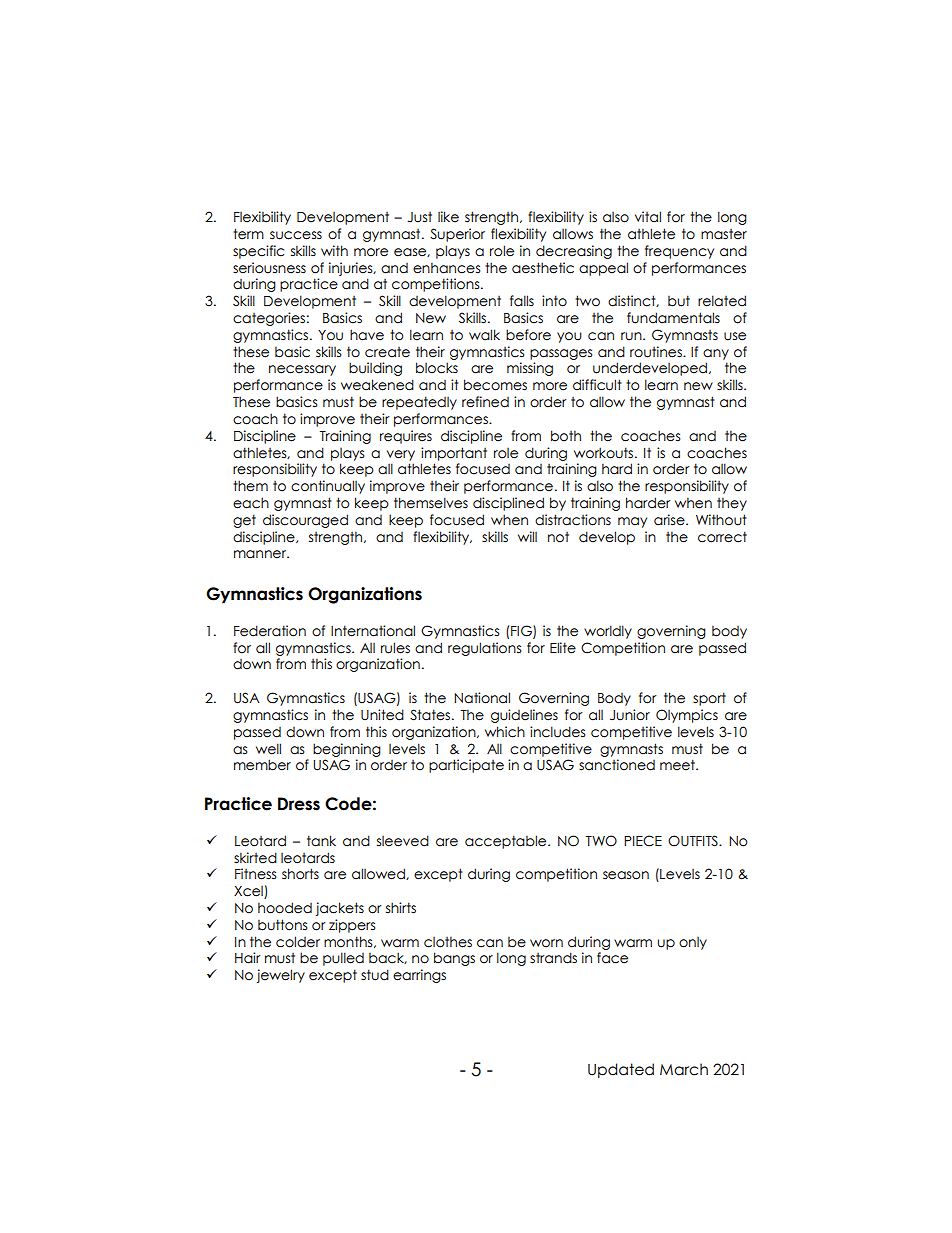  Describe the element at coordinates (281, 976) in the screenshot. I see `jewelry` at that location.
